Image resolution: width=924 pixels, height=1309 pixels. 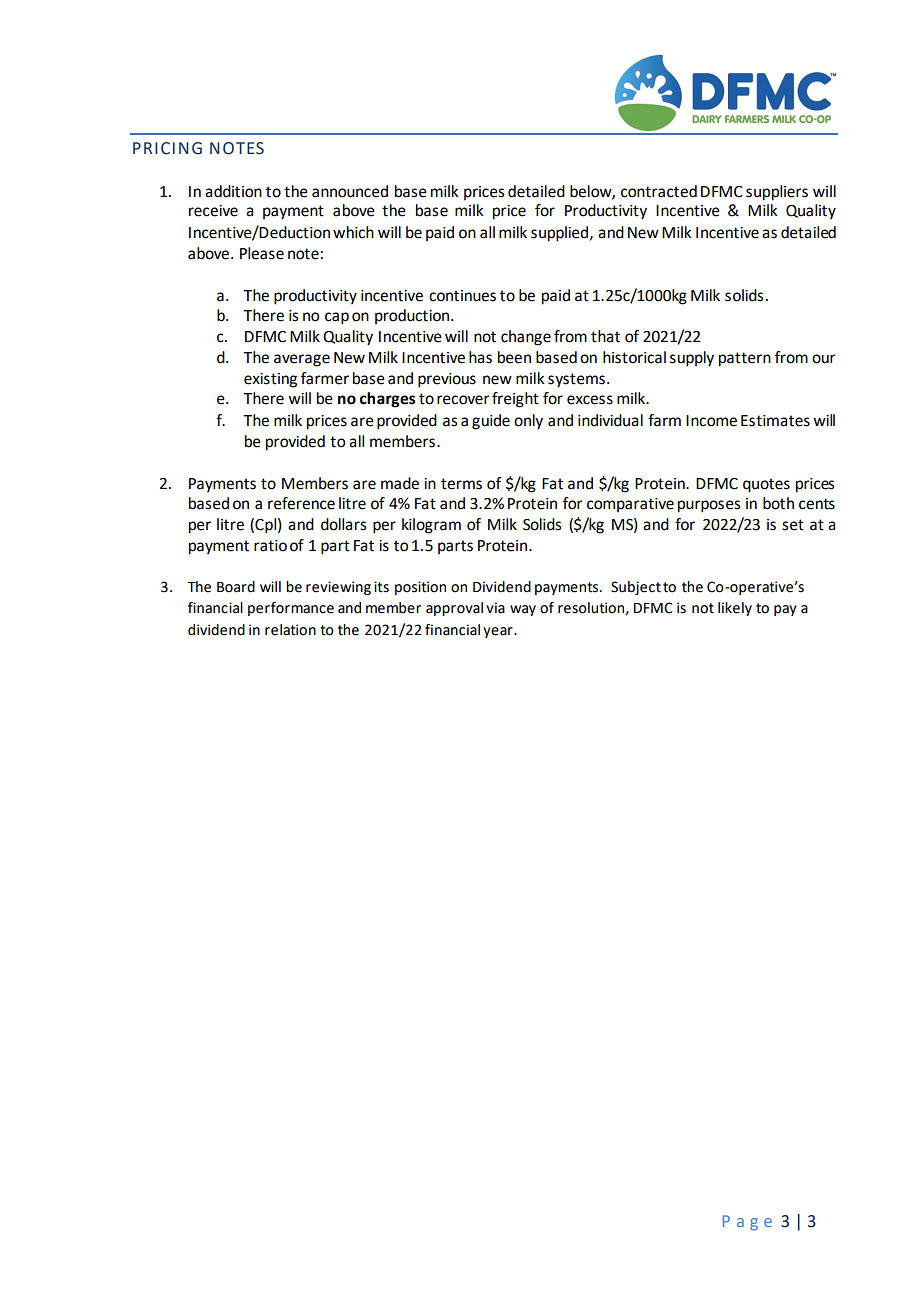 I want to click on suppliers, so click(x=777, y=193).
